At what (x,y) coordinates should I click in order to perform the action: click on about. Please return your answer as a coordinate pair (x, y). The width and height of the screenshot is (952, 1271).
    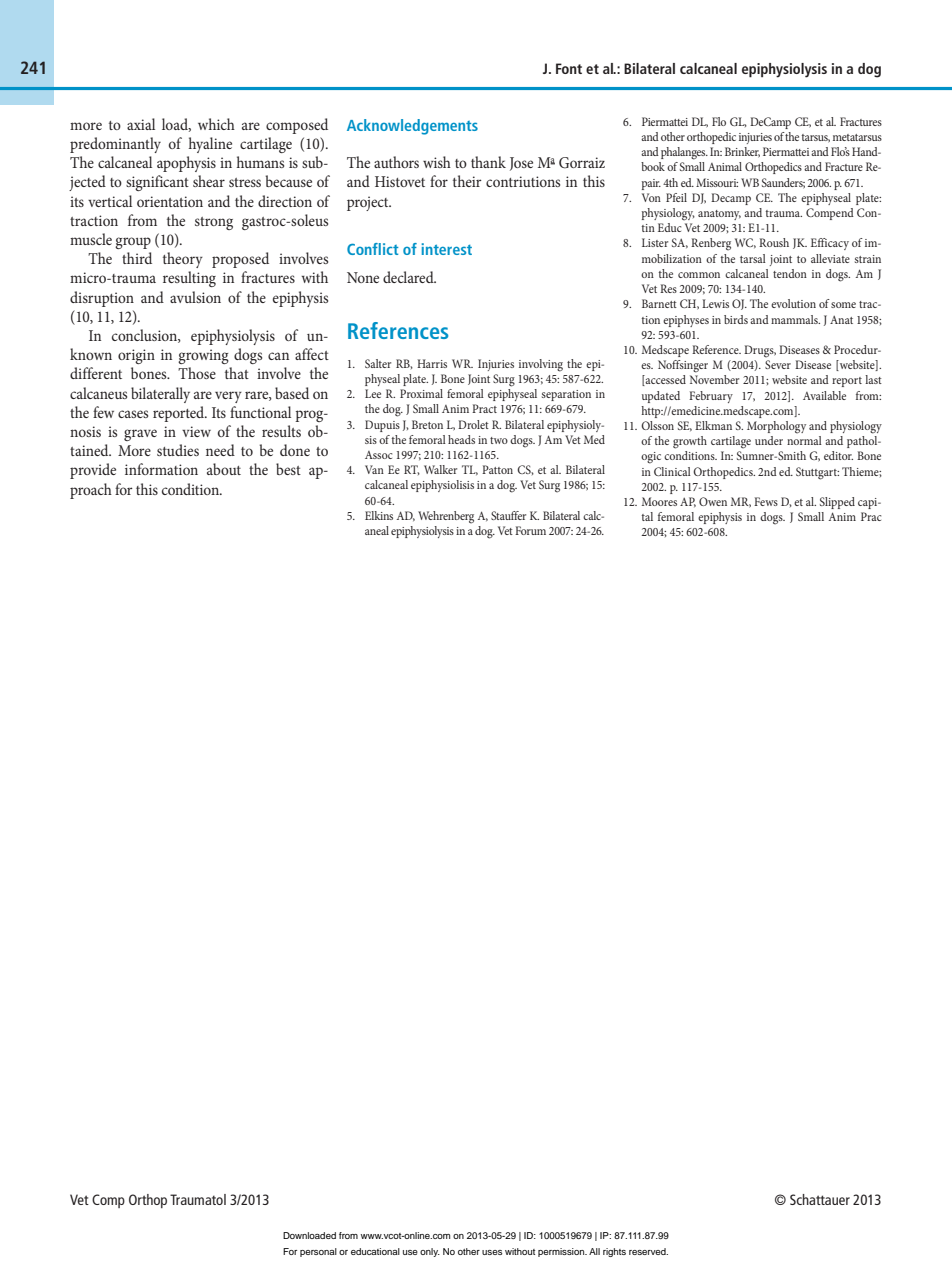
    Looking at the image, I should click on (224, 469).
